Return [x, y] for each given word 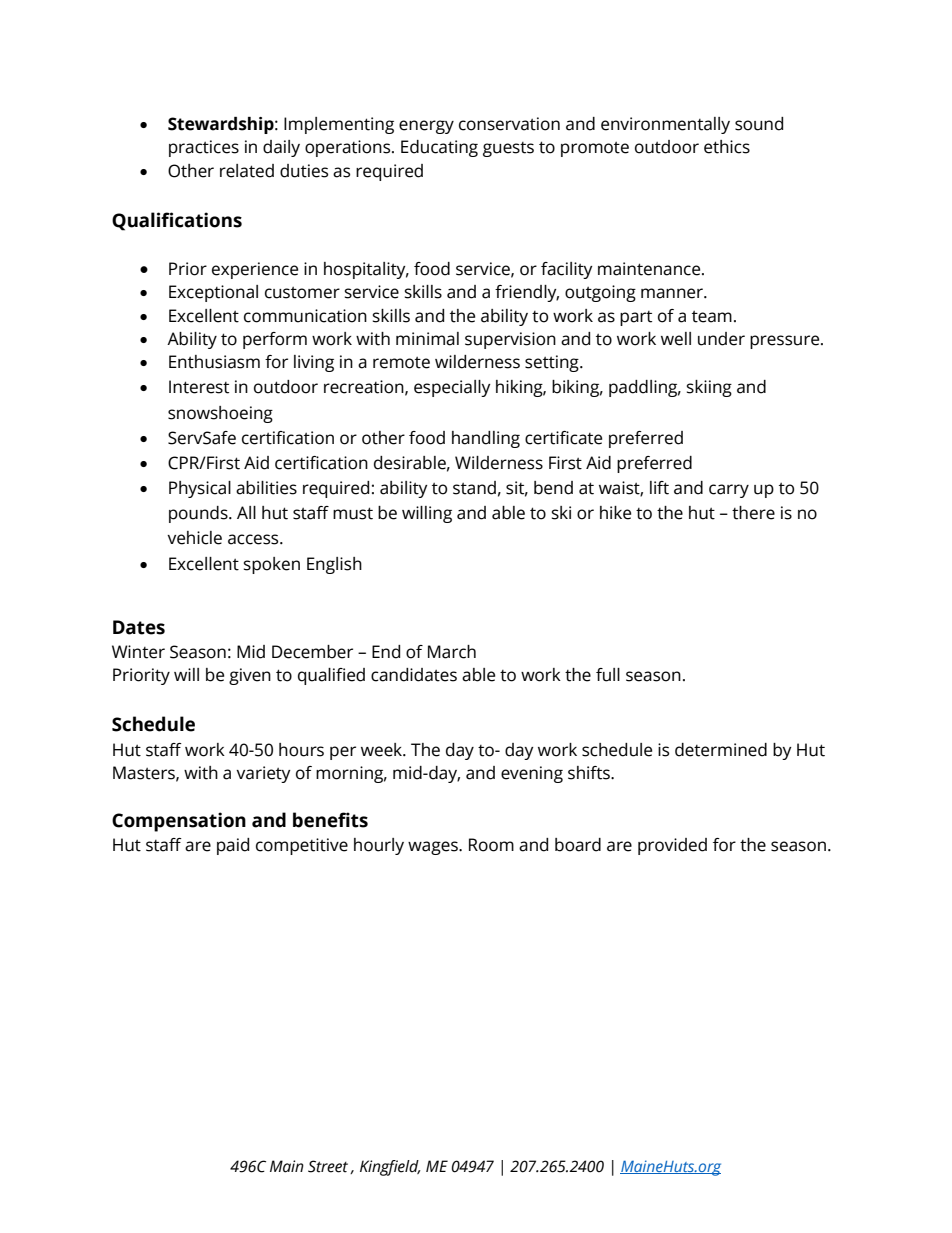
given [250, 676]
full [608, 675]
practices [204, 148]
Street [329, 1167]
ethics [727, 147]
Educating [439, 148]
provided [672, 846]
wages [434, 848]
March [452, 652]
